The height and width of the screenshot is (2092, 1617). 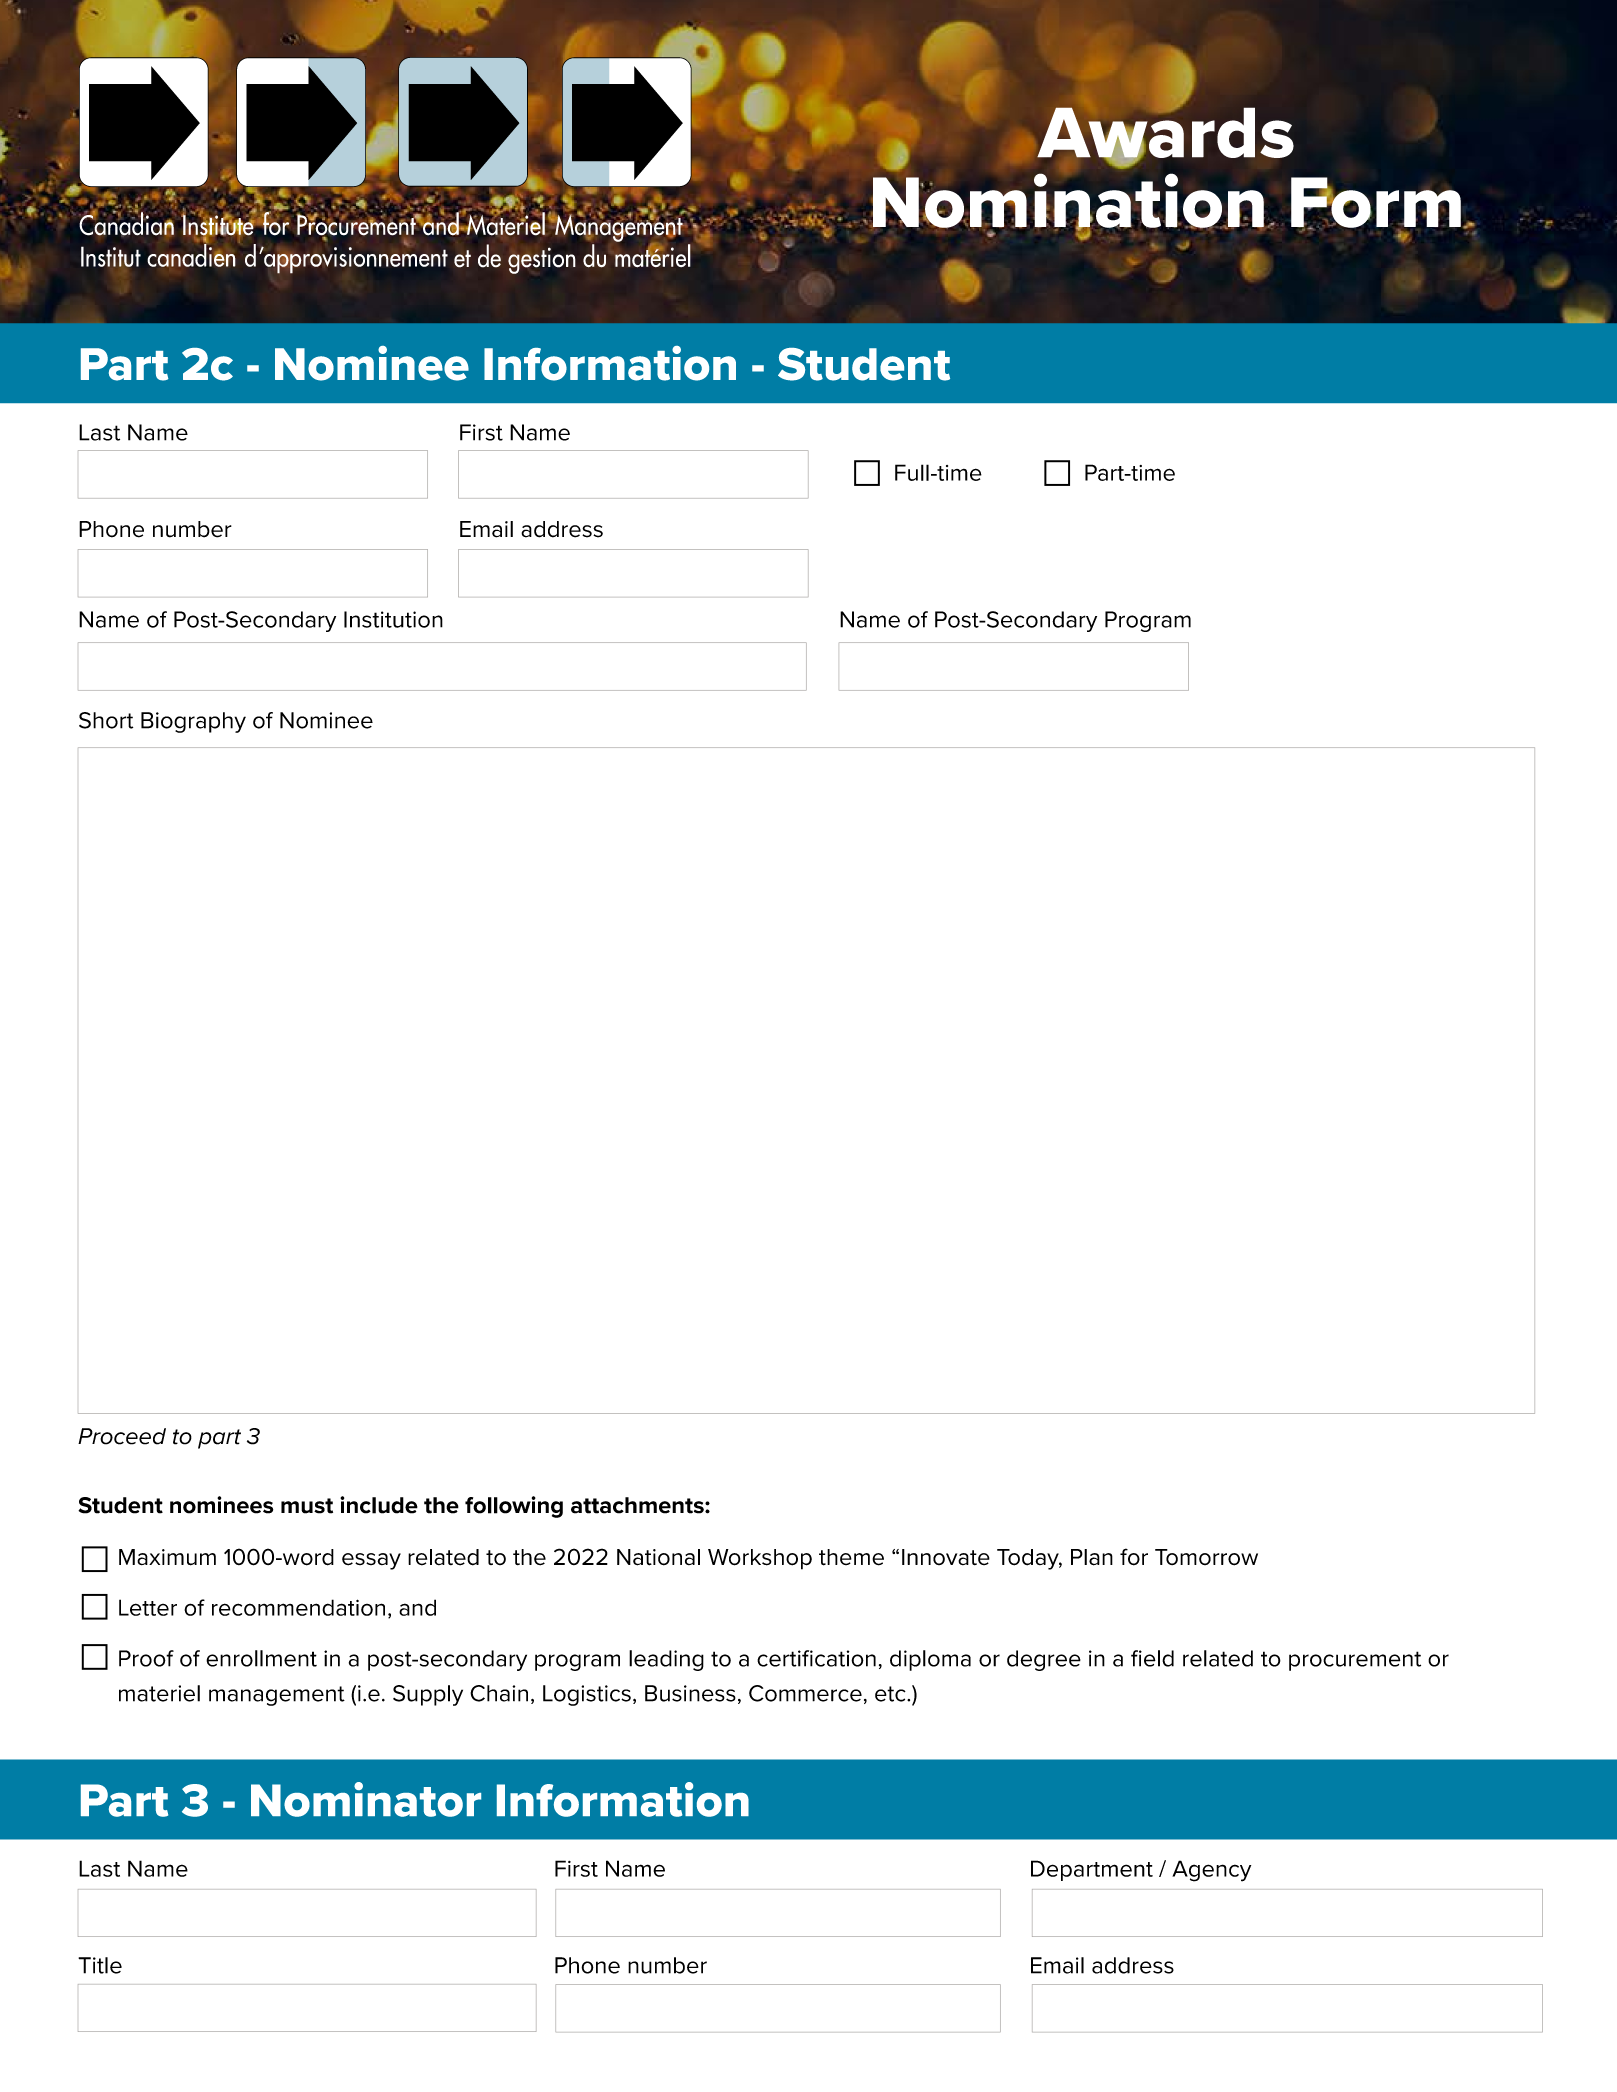 I want to click on management, so click(x=277, y=1696).
